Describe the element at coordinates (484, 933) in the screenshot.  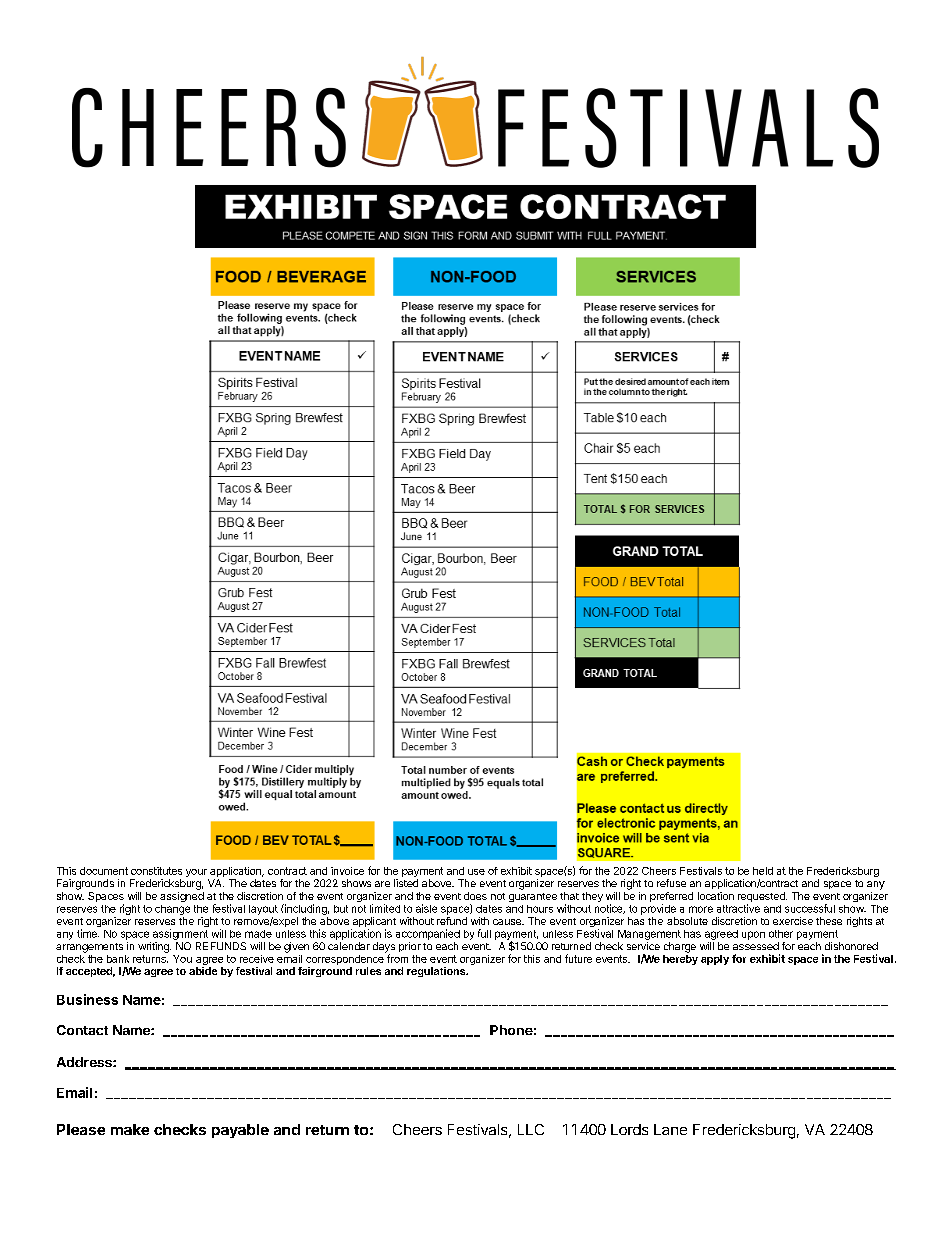
I see `full` at that location.
